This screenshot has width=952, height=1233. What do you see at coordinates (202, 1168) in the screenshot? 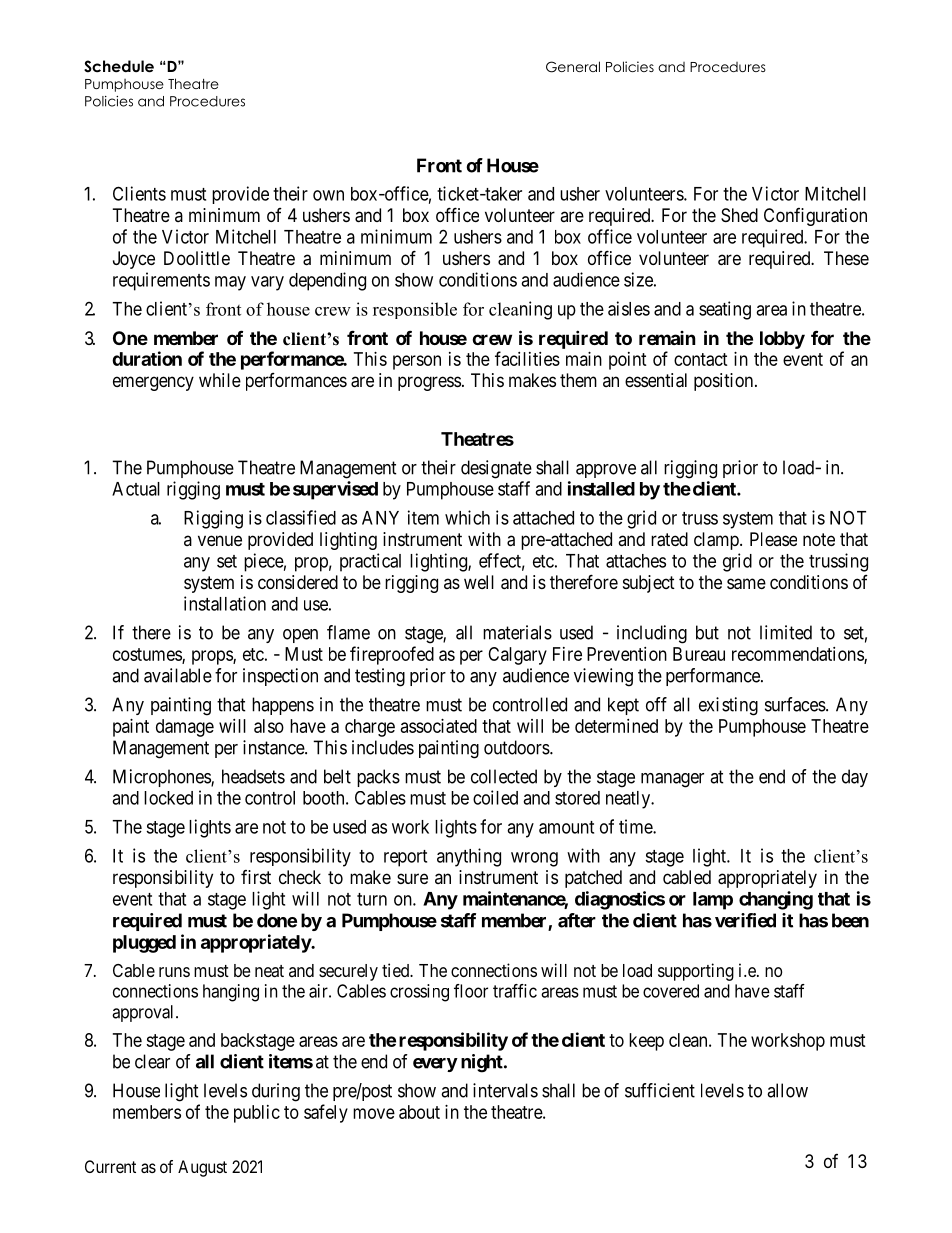
I see `August` at bounding box center [202, 1168].
